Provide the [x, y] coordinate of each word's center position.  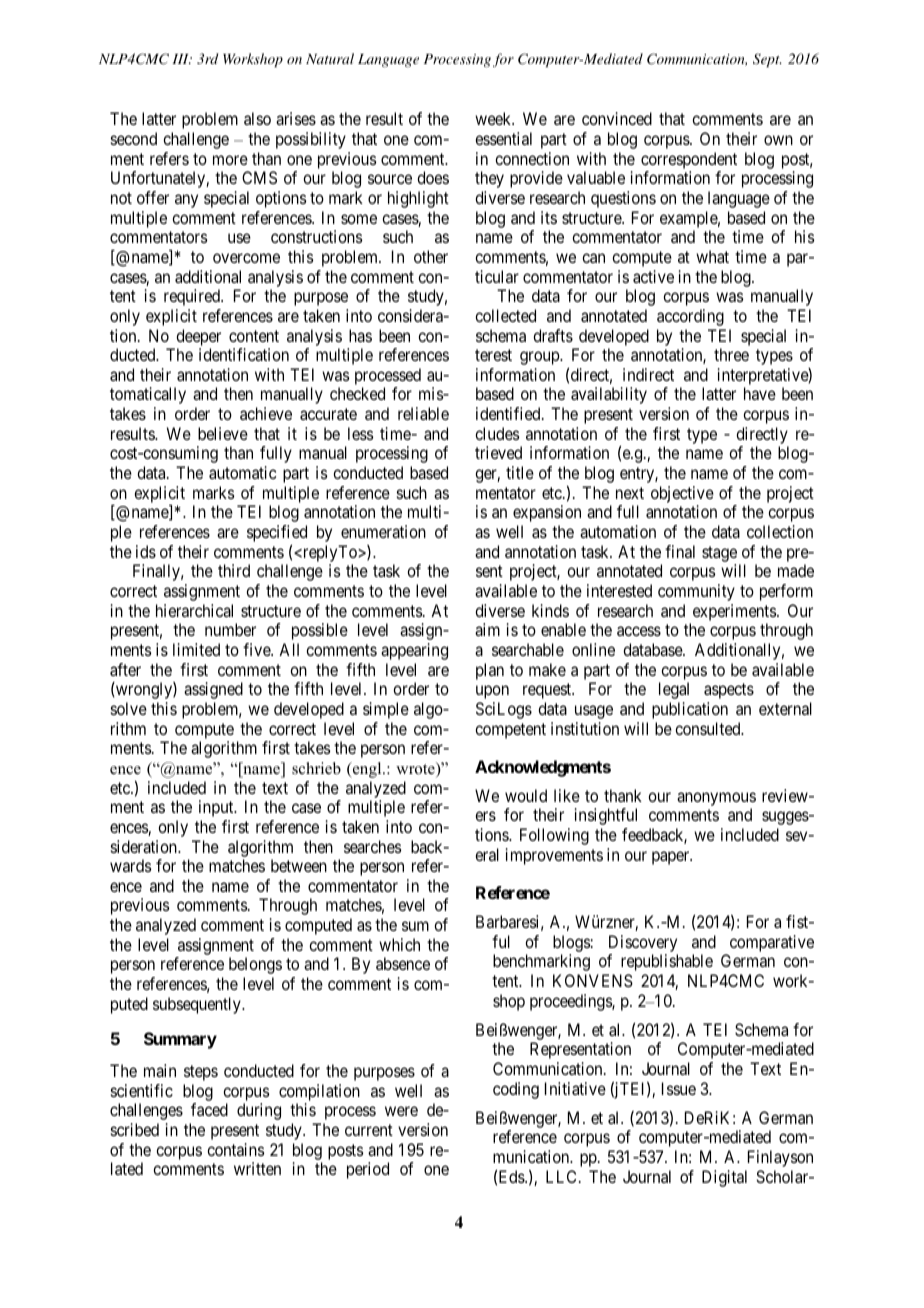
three [731, 354]
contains [235, 1149]
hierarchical [194, 610]
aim [487, 629]
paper [672, 858]
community [696, 592]
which [399, 944]
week [494, 118]
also [257, 118]
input [217, 808]
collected [505, 315]
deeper [198, 337]
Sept [767, 60]
